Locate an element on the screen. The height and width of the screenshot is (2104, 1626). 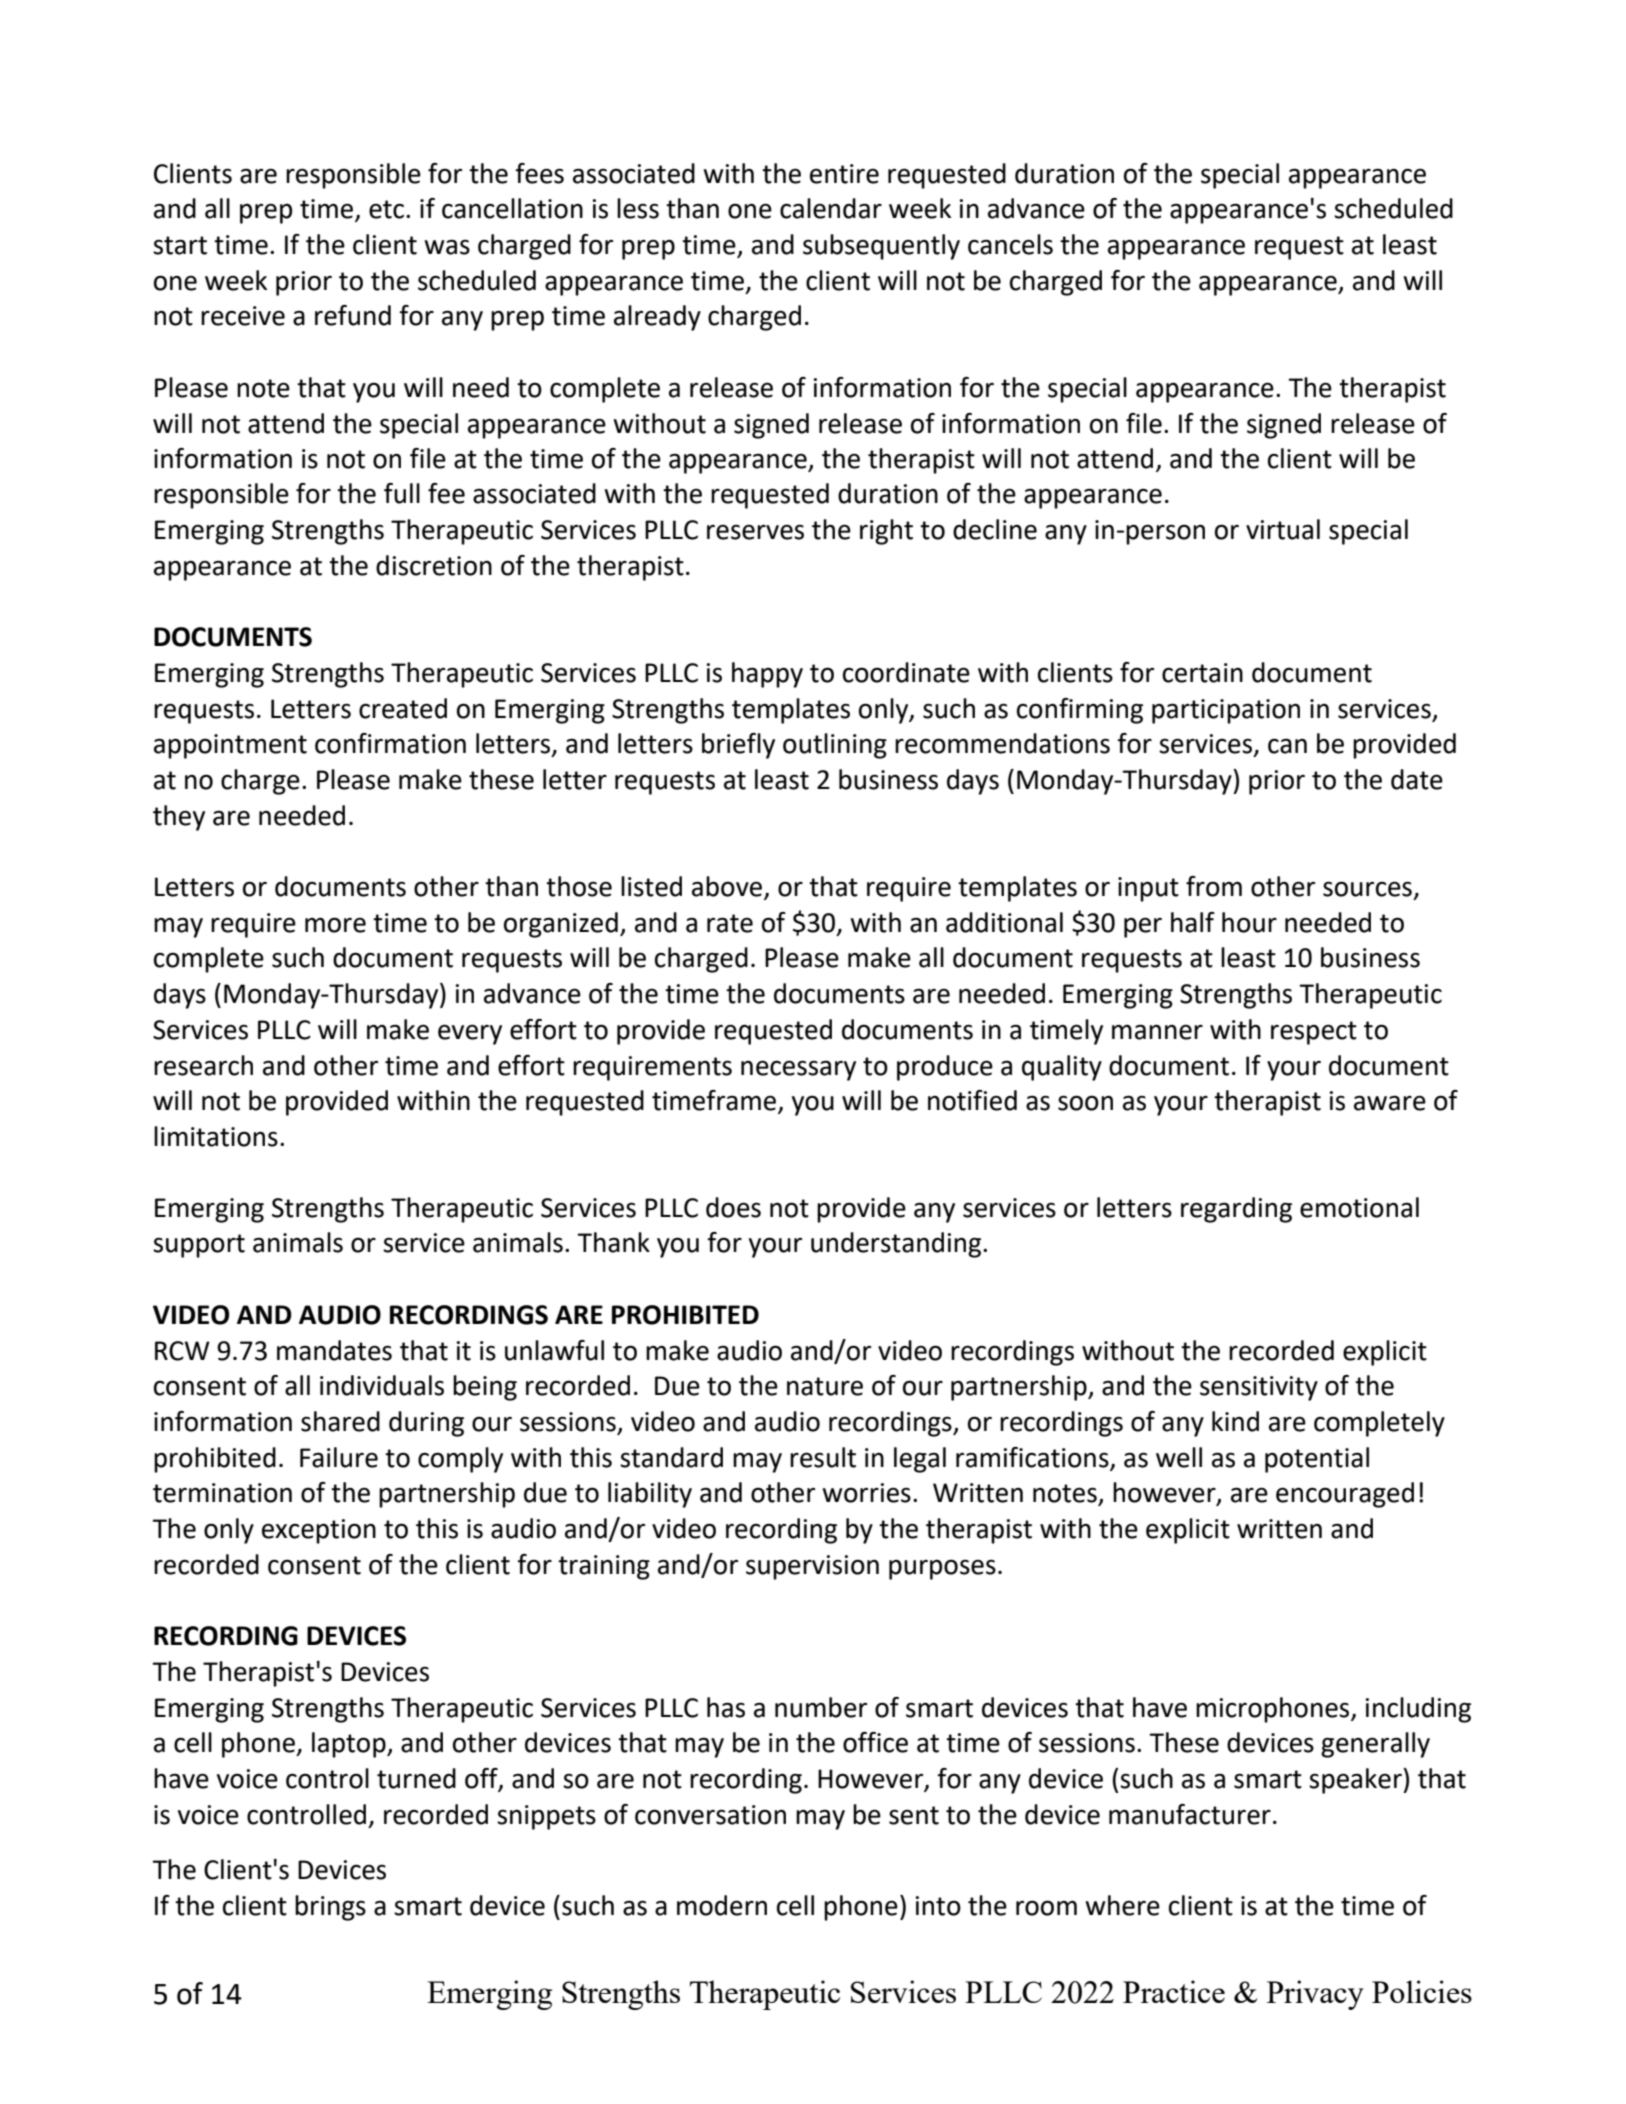
cancels is located at coordinates (1010, 244).
